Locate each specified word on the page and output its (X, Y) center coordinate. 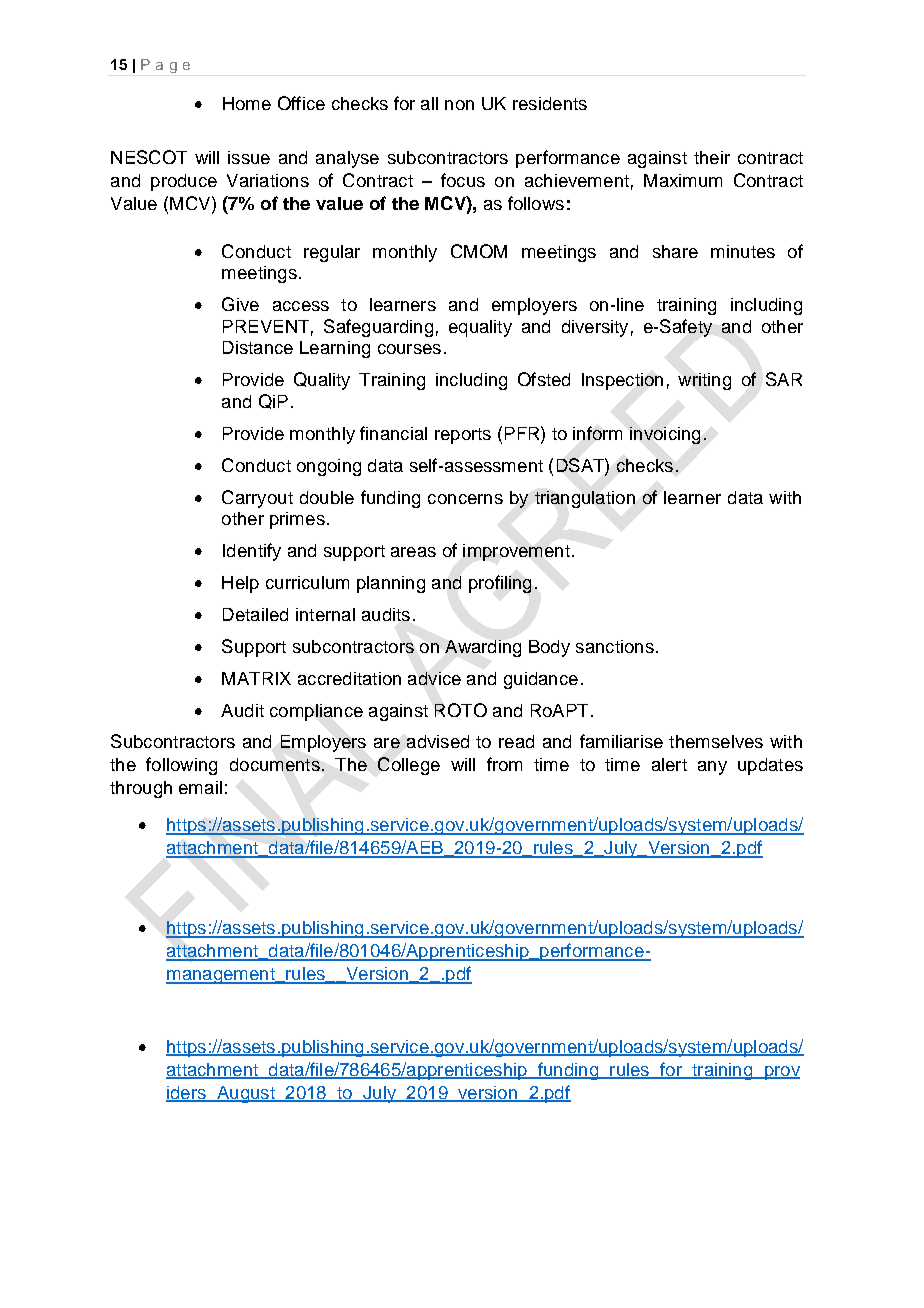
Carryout (257, 499)
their (712, 157)
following (181, 766)
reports (463, 436)
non (459, 105)
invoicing (665, 435)
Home (247, 103)
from (504, 764)
